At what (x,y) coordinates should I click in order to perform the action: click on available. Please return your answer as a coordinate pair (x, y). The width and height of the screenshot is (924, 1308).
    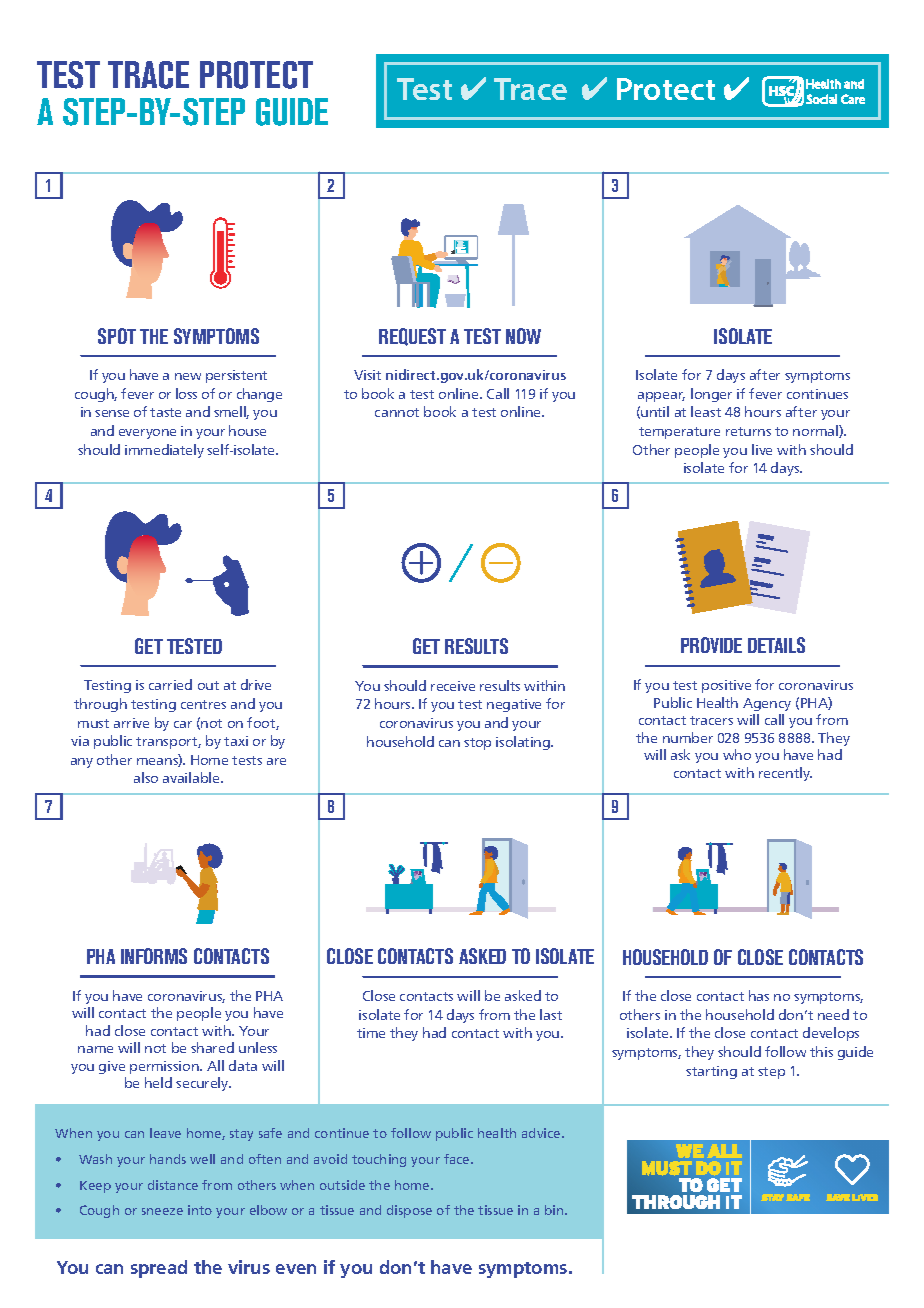
    Looking at the image, I should click on (192, 777).
